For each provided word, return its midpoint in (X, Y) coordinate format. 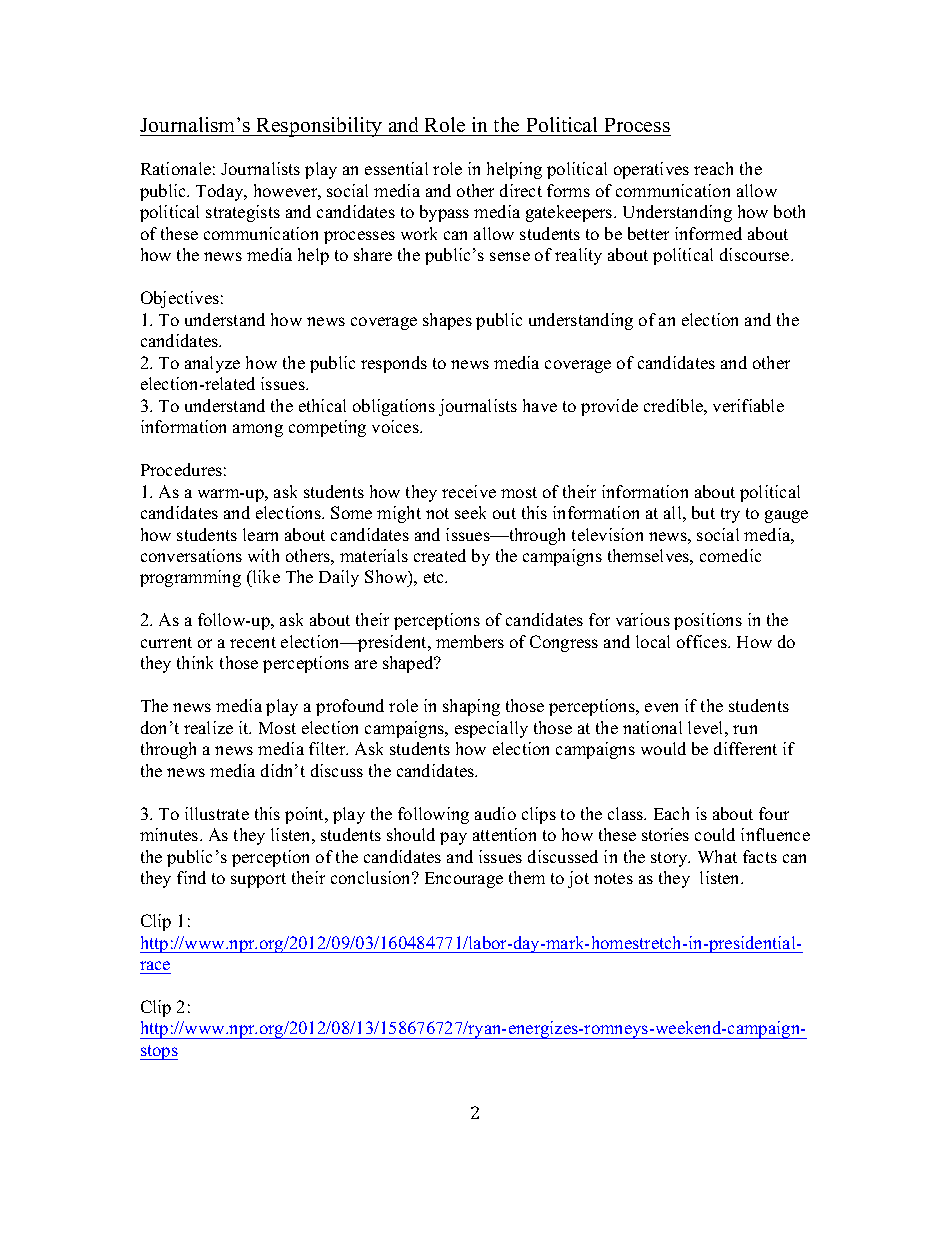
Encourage (464, 880)
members (470, 641)
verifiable (748, 405)
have (540, 405)
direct (521, 190)
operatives (651, 170)
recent (253, 642)
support (258, 880)
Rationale (176, 168)
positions (708, 621)
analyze (212, 364)
